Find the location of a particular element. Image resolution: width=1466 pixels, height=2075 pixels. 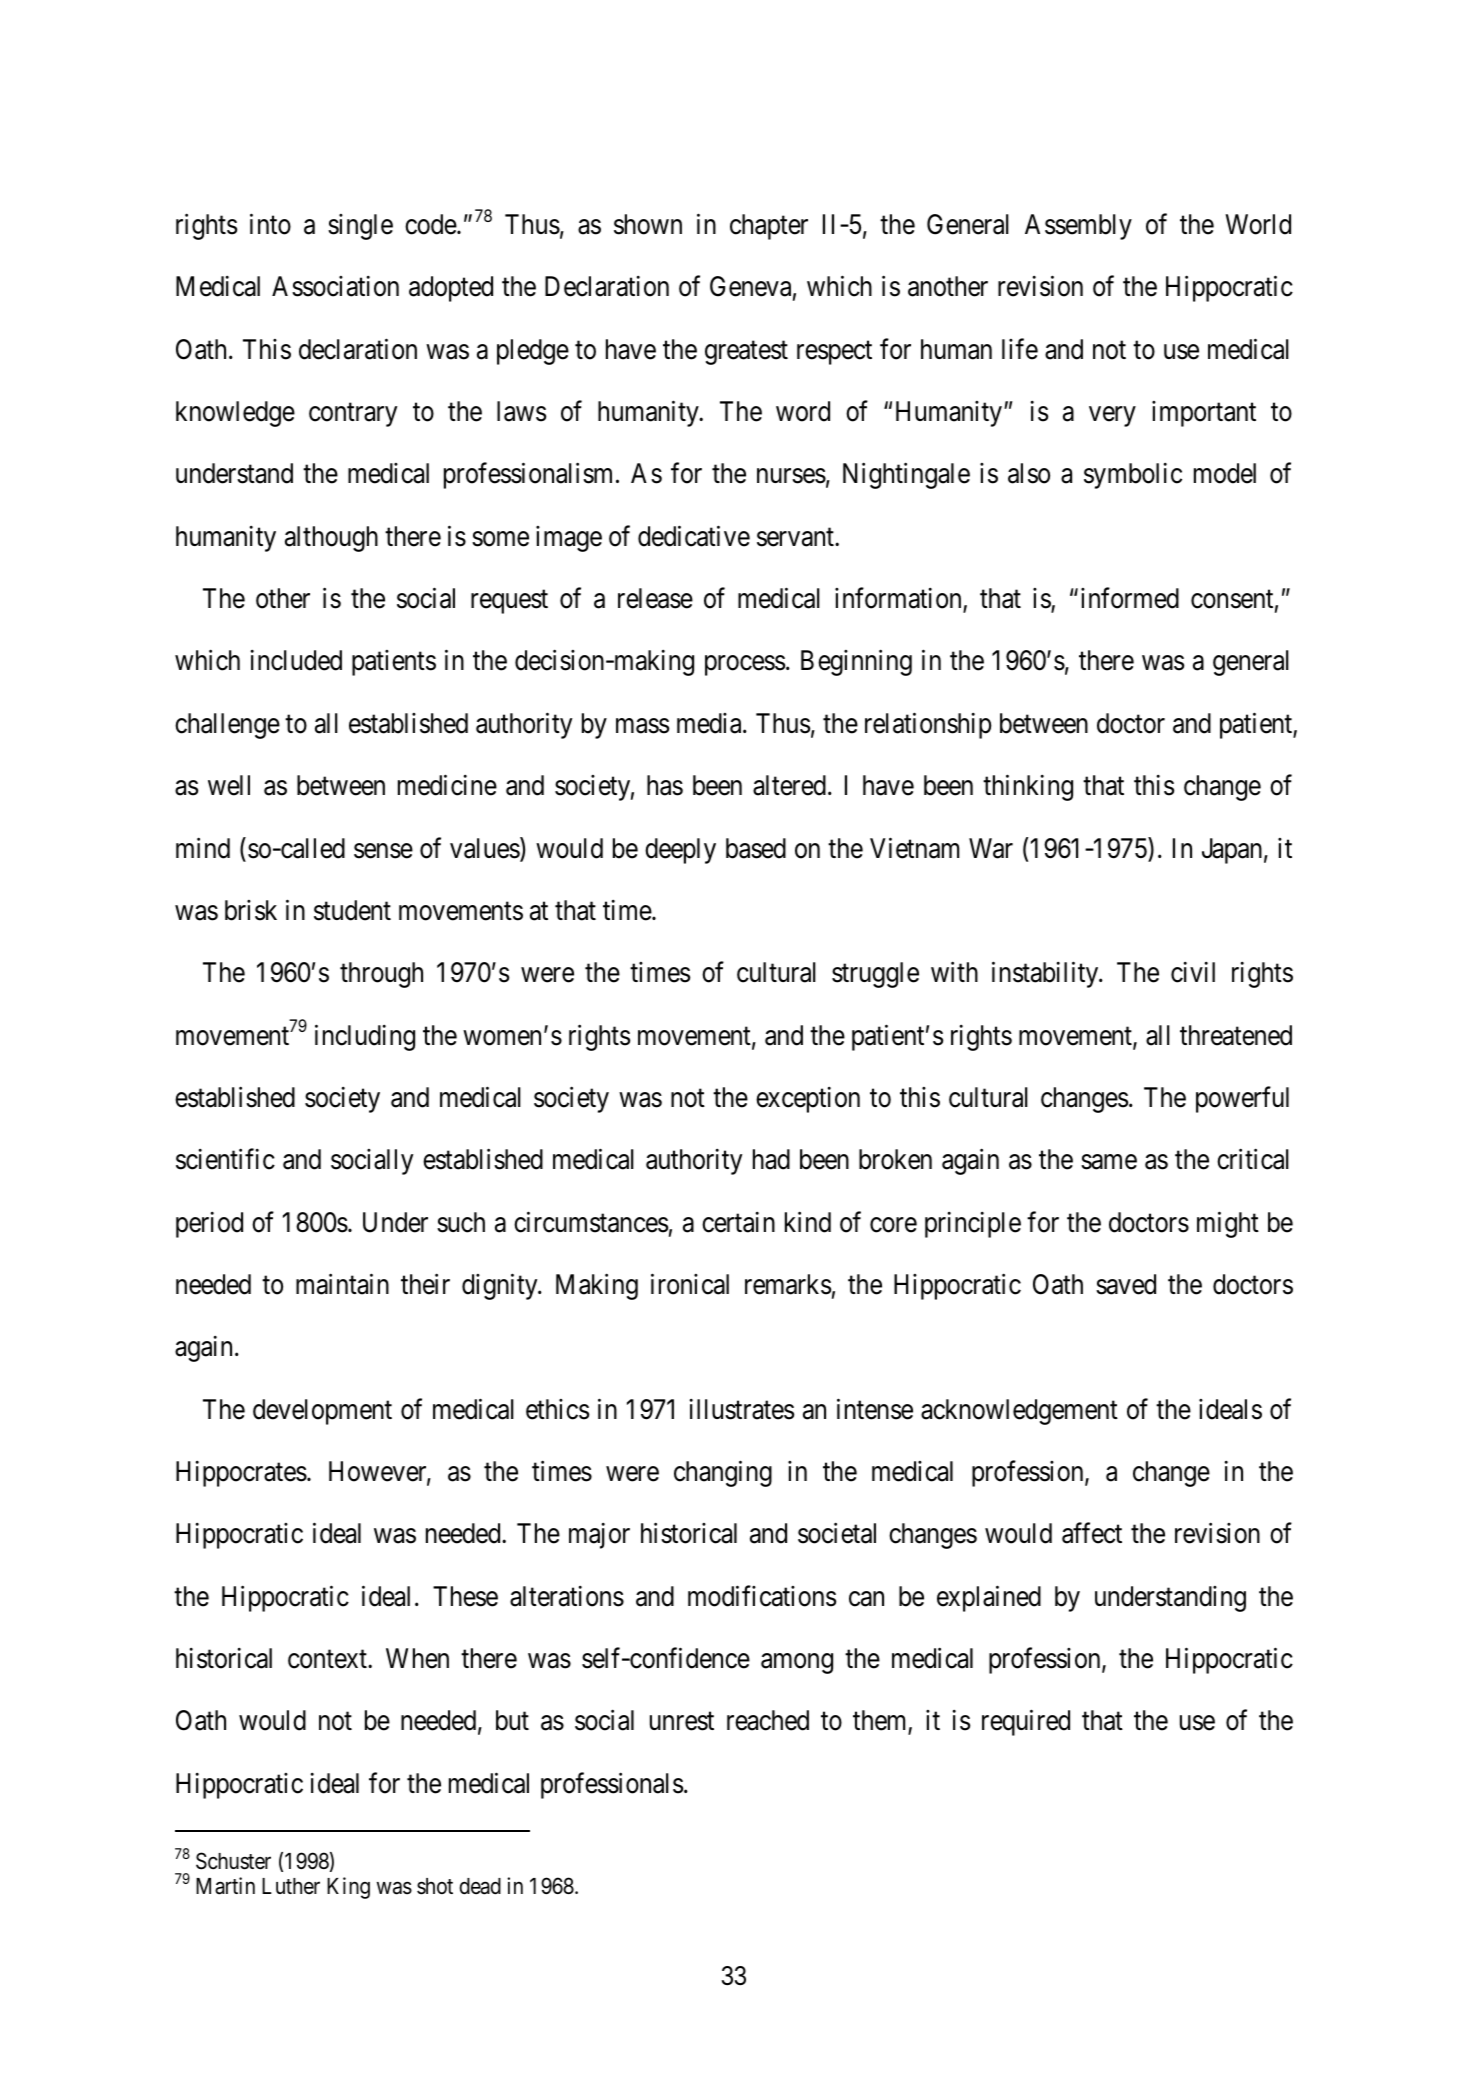

required is located at coordinates (1026, 1723).
